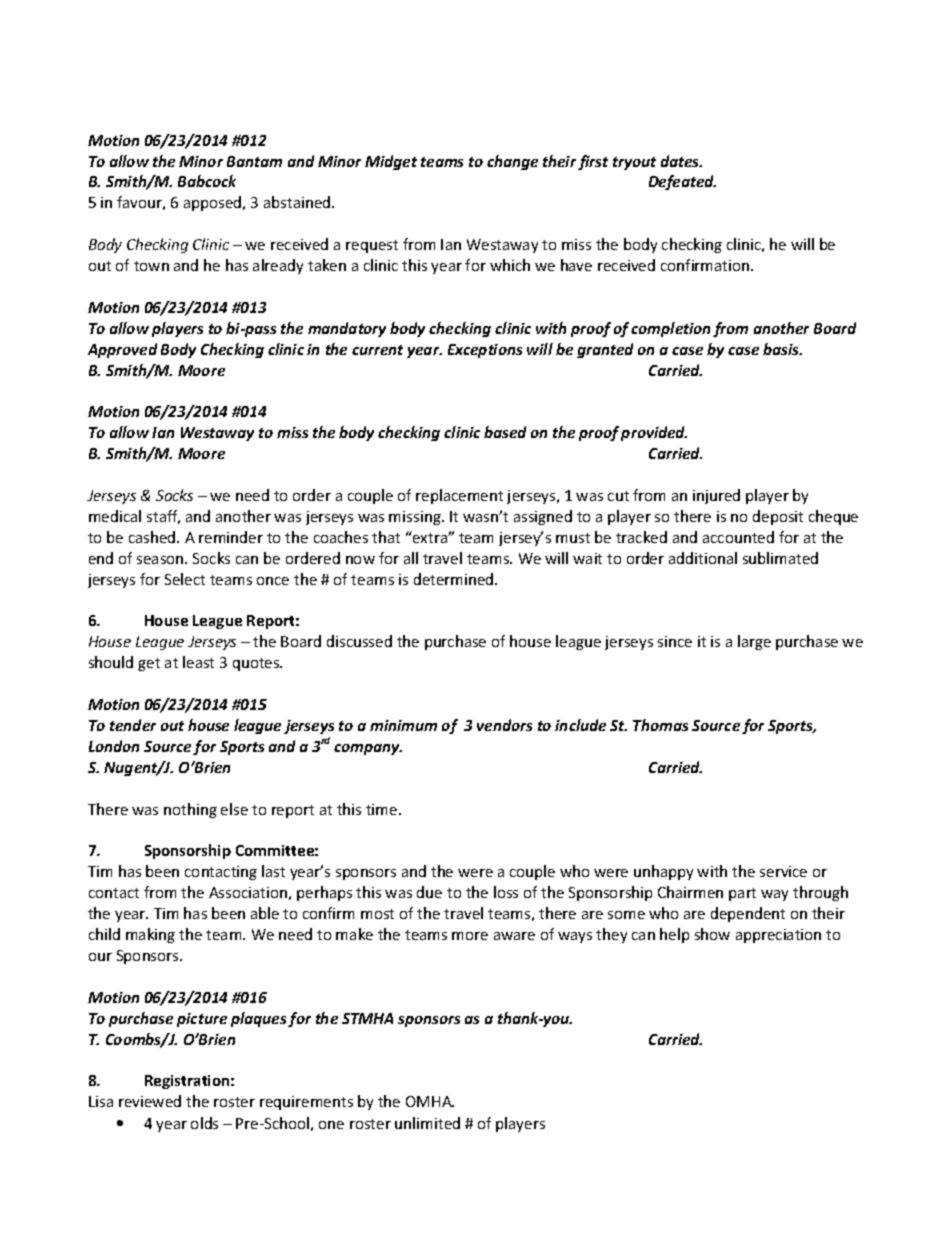 The height and width of the screenshot is (1233, 952). What do you see at coordinates (654, 433) in the screenshot?
I see `provided` at bounding box center [654, 433].
